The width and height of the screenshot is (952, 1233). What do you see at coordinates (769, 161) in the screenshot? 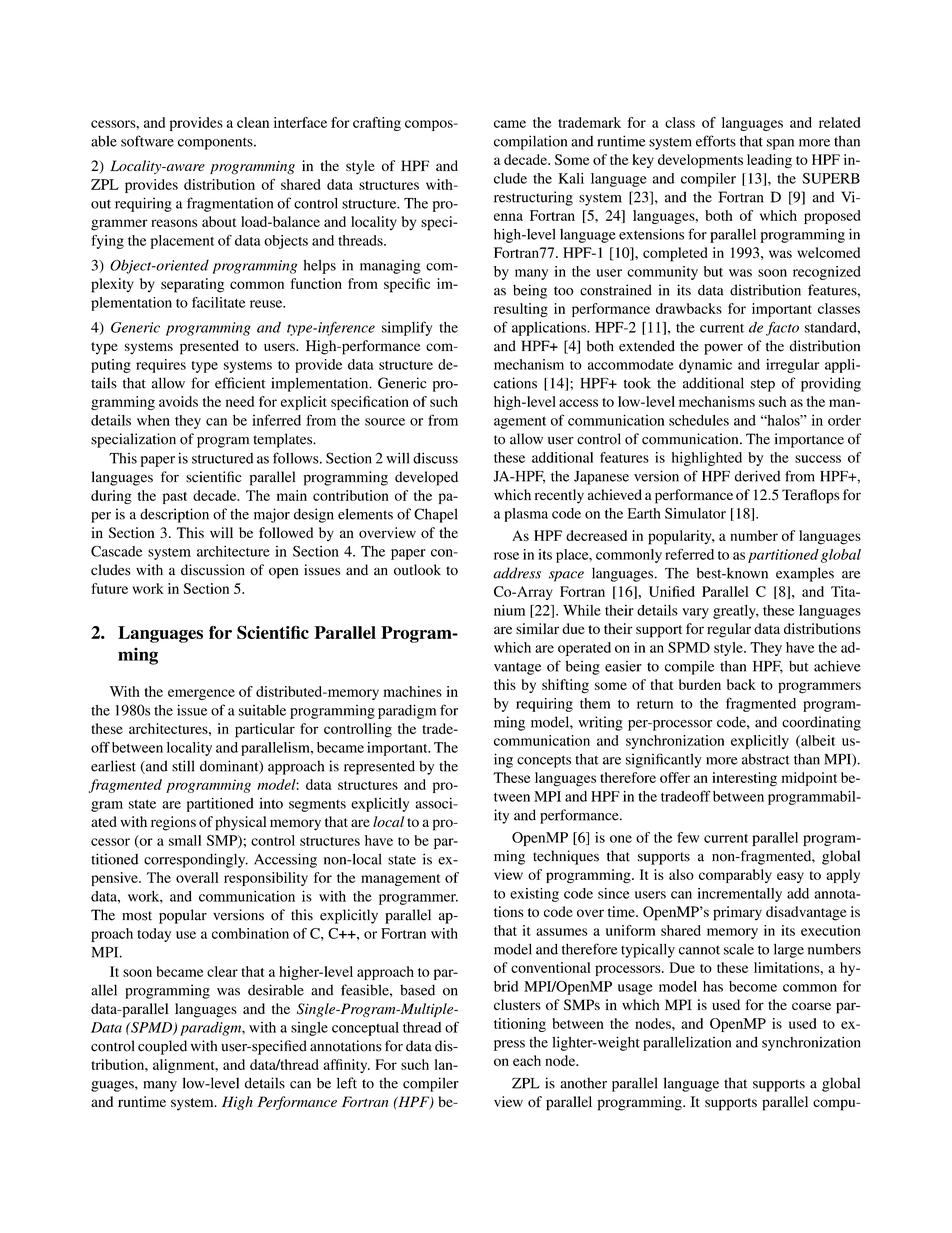
I see `leading` at bounding box center [769, 161].
